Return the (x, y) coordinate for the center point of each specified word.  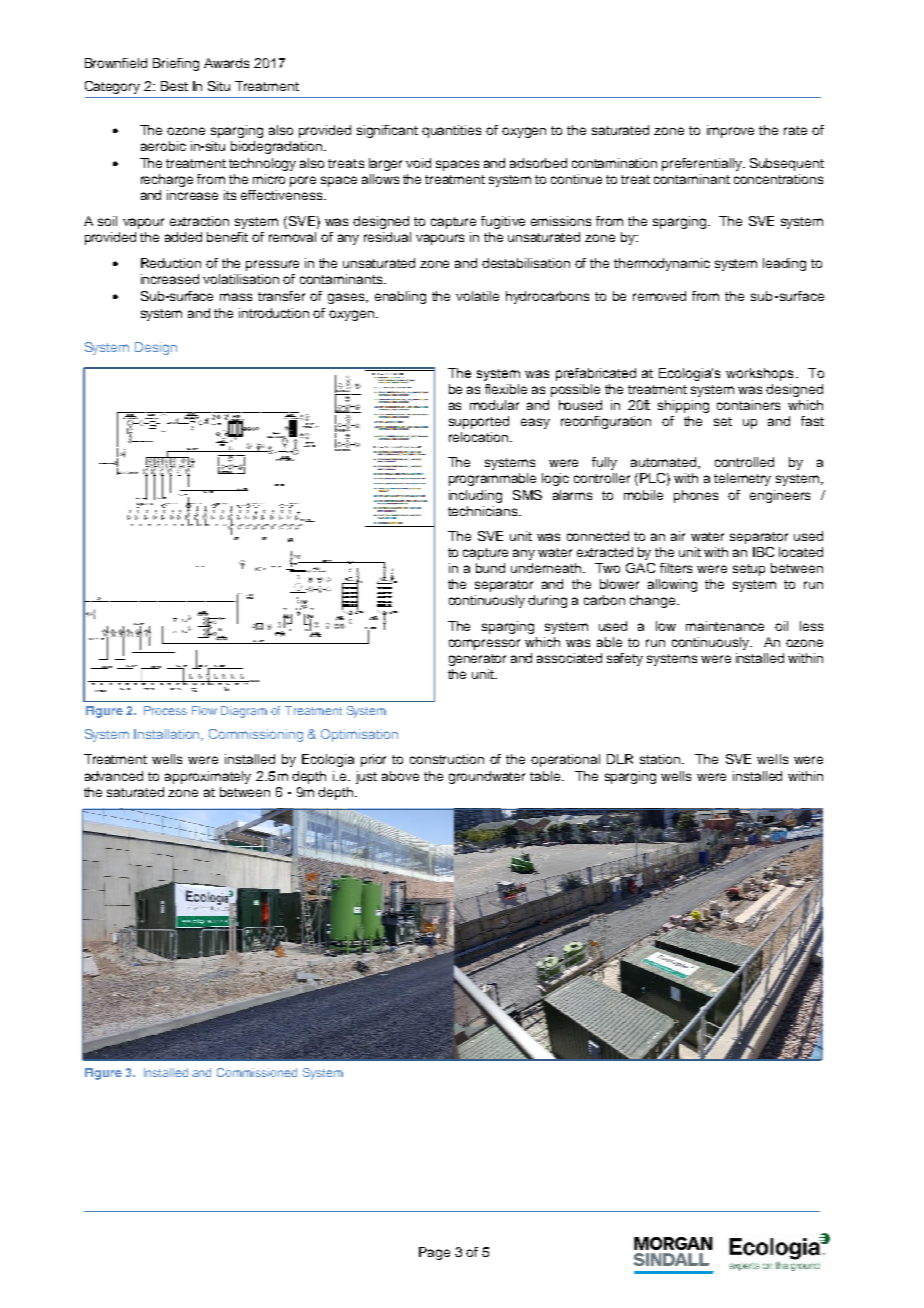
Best (174, 86)
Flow (204, 710)
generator (477, 660)
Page (434, 1253)
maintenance (725, 626)
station (660, 759)
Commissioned (257, 1072)
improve (730, 131)
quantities (451, 131)
